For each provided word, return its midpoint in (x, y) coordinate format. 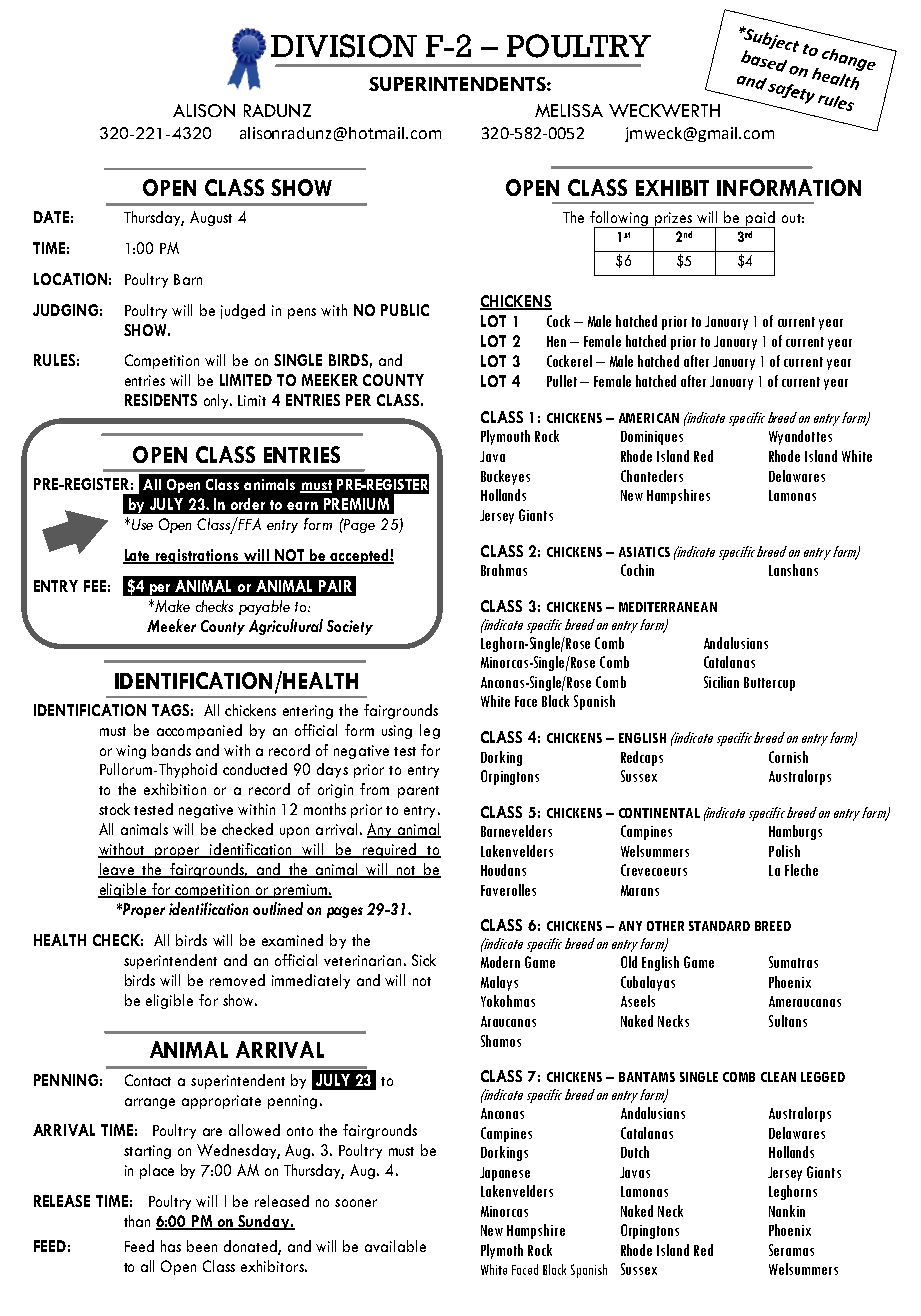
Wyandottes (800, 437)
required (389, 850)
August (211, 218)
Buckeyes (505, 477)
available (395, 1246)
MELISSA (569, 110)
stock (114, 809)
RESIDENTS (161, 400)
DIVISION (344, 46)
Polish (784, 851)
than (137, 1221)
